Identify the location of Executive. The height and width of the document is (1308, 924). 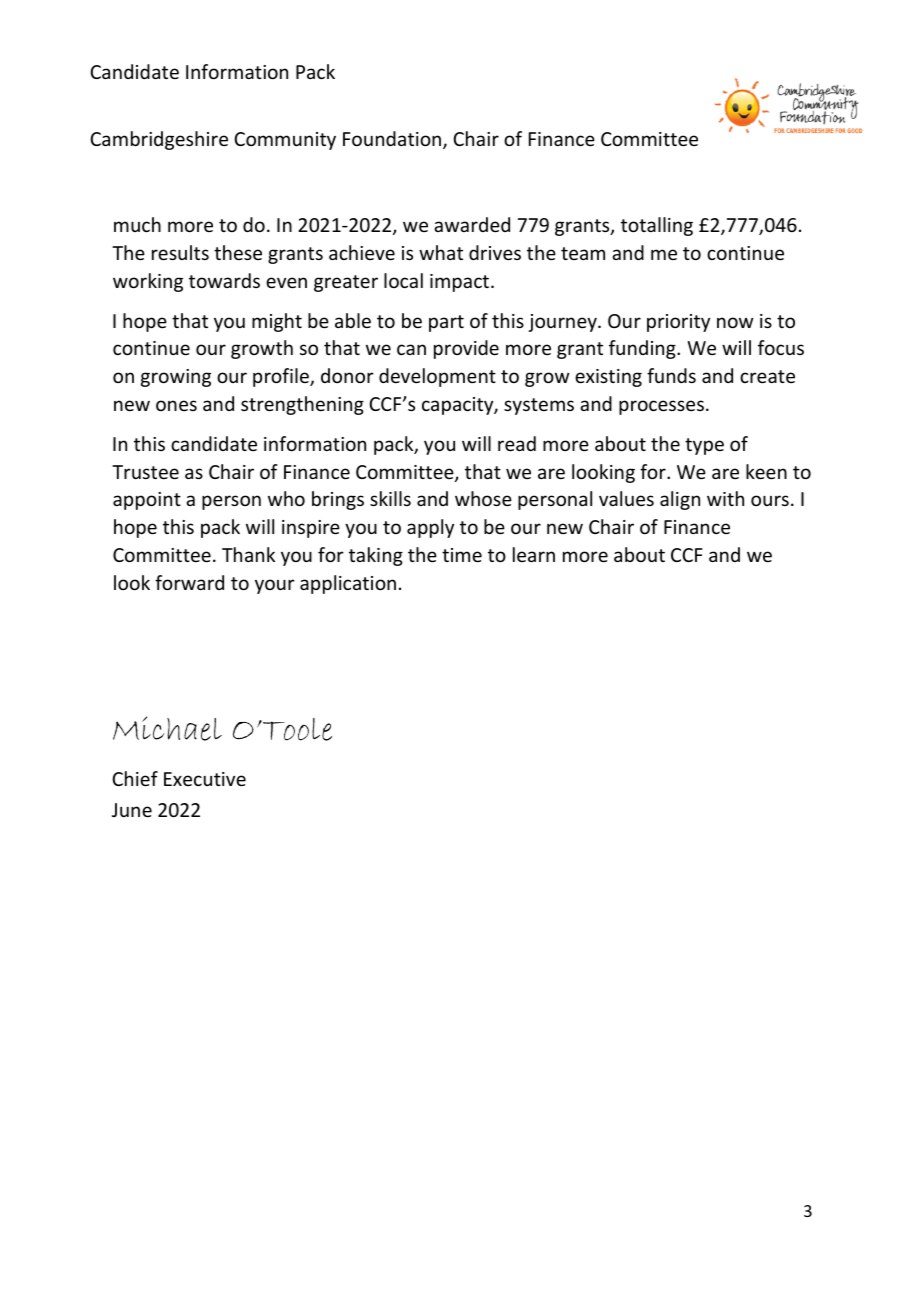
(205, 779).
